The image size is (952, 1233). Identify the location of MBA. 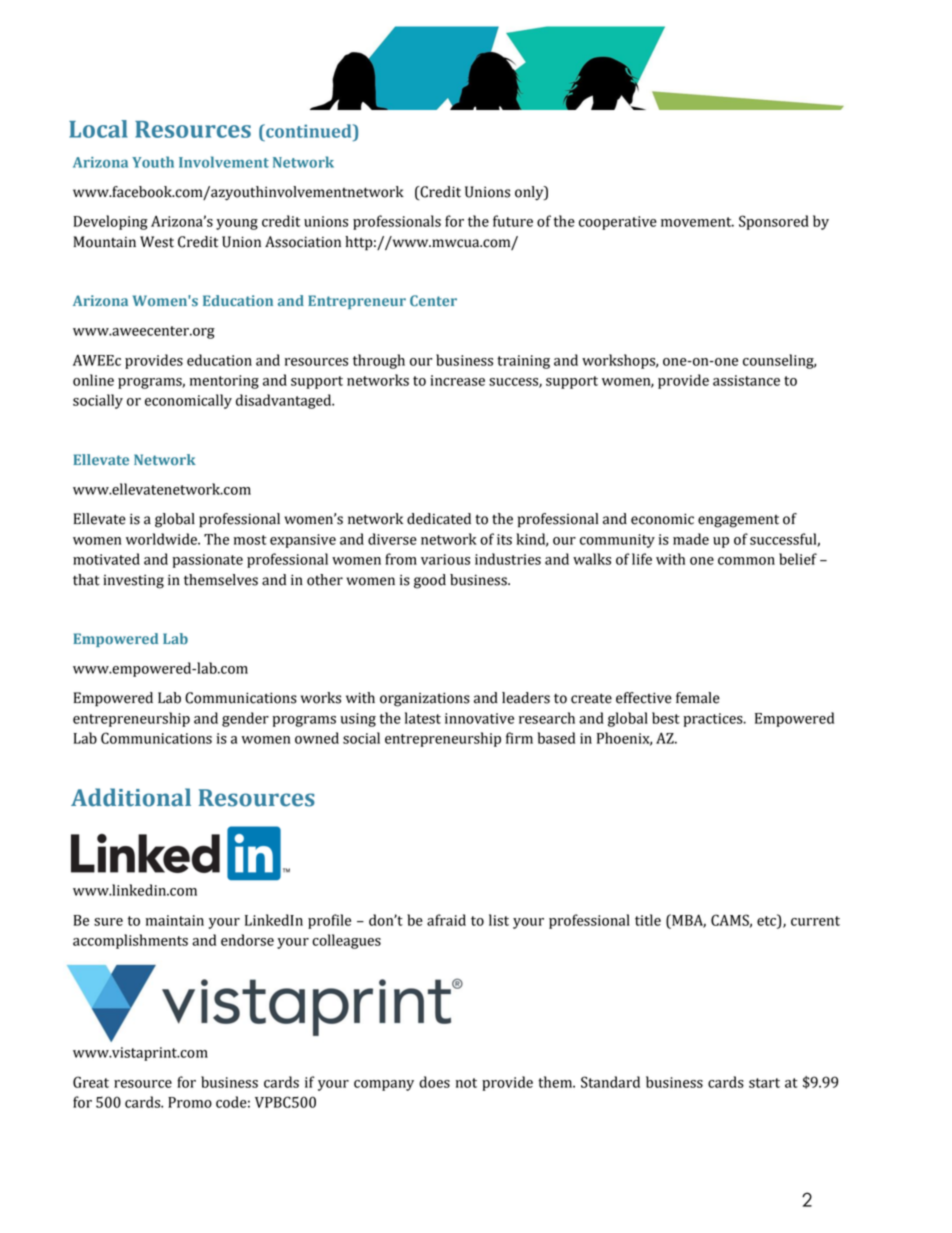
(688, 921).
